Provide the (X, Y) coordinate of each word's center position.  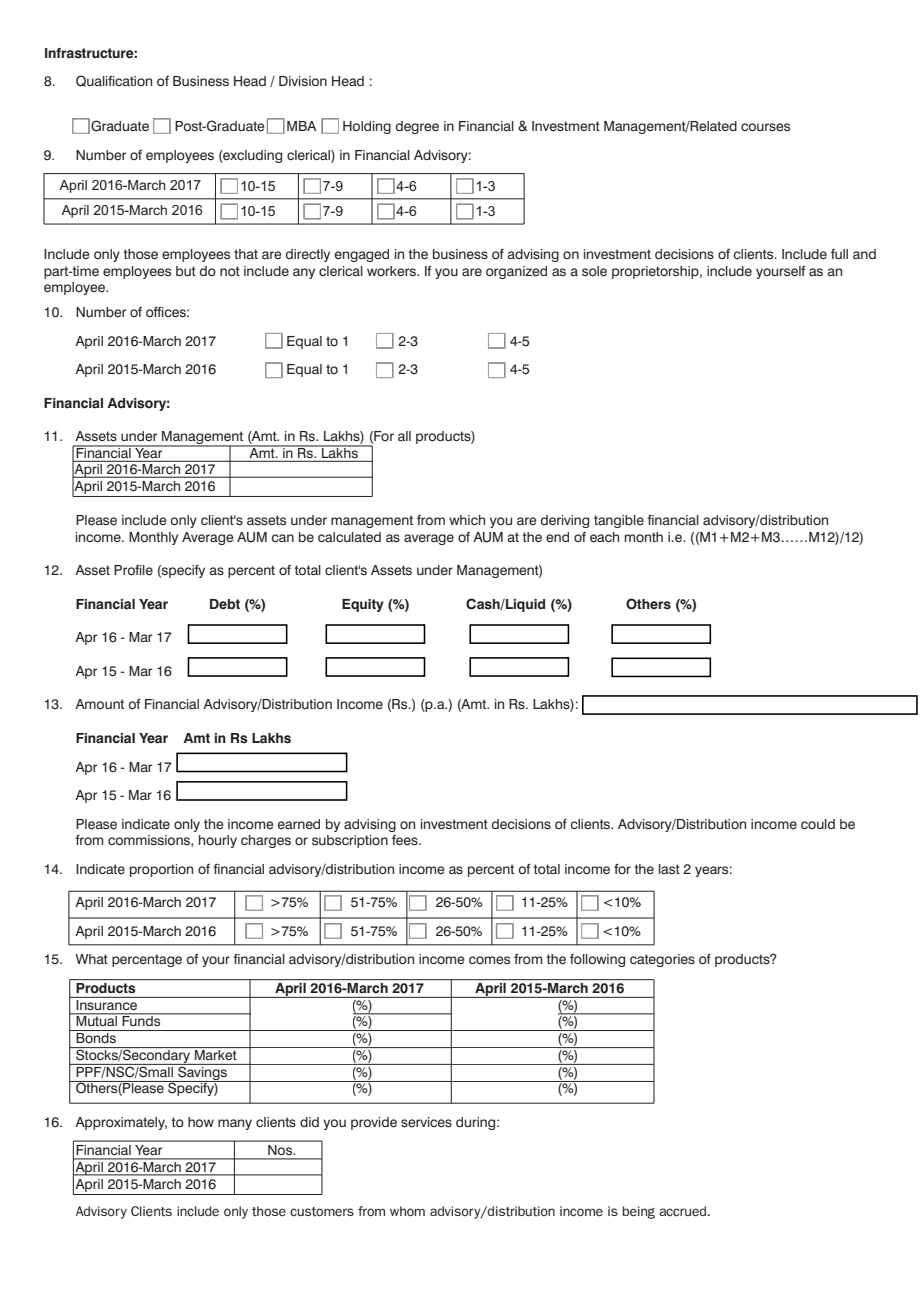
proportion (161, 870)
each (604, 537)
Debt (225, 604)
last (669, 869)
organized (516, 272)
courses (765, 127)
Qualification (114, 81)
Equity (363, 605)
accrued (682, 1211)
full (839, 254)
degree (417, 127)
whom (407, 1211)
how (201, 1122)
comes (489, 960)
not (230, 271)
